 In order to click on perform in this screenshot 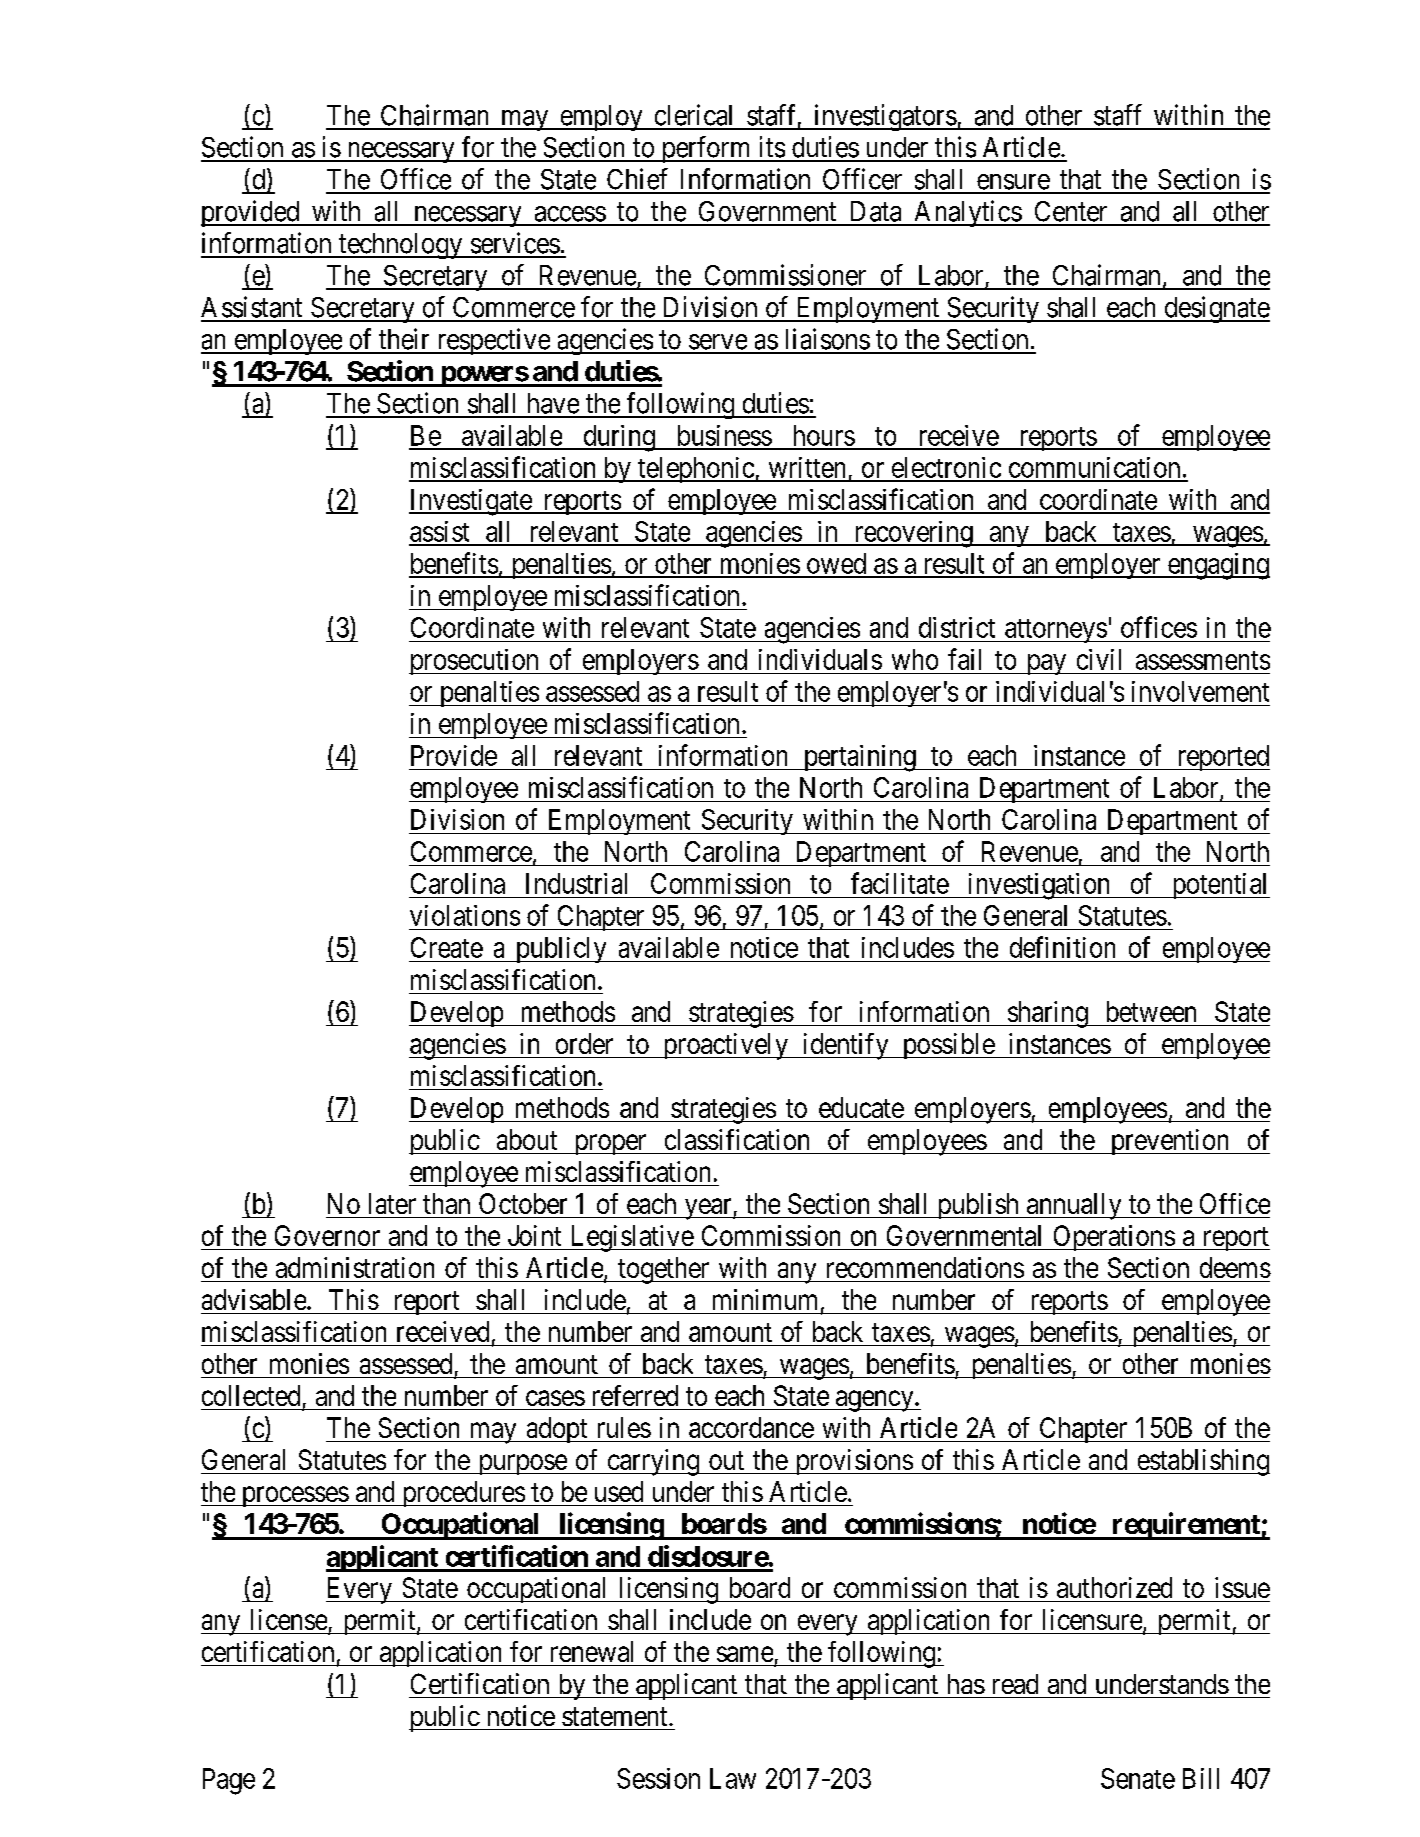, I will do `click(706, 149)`.
